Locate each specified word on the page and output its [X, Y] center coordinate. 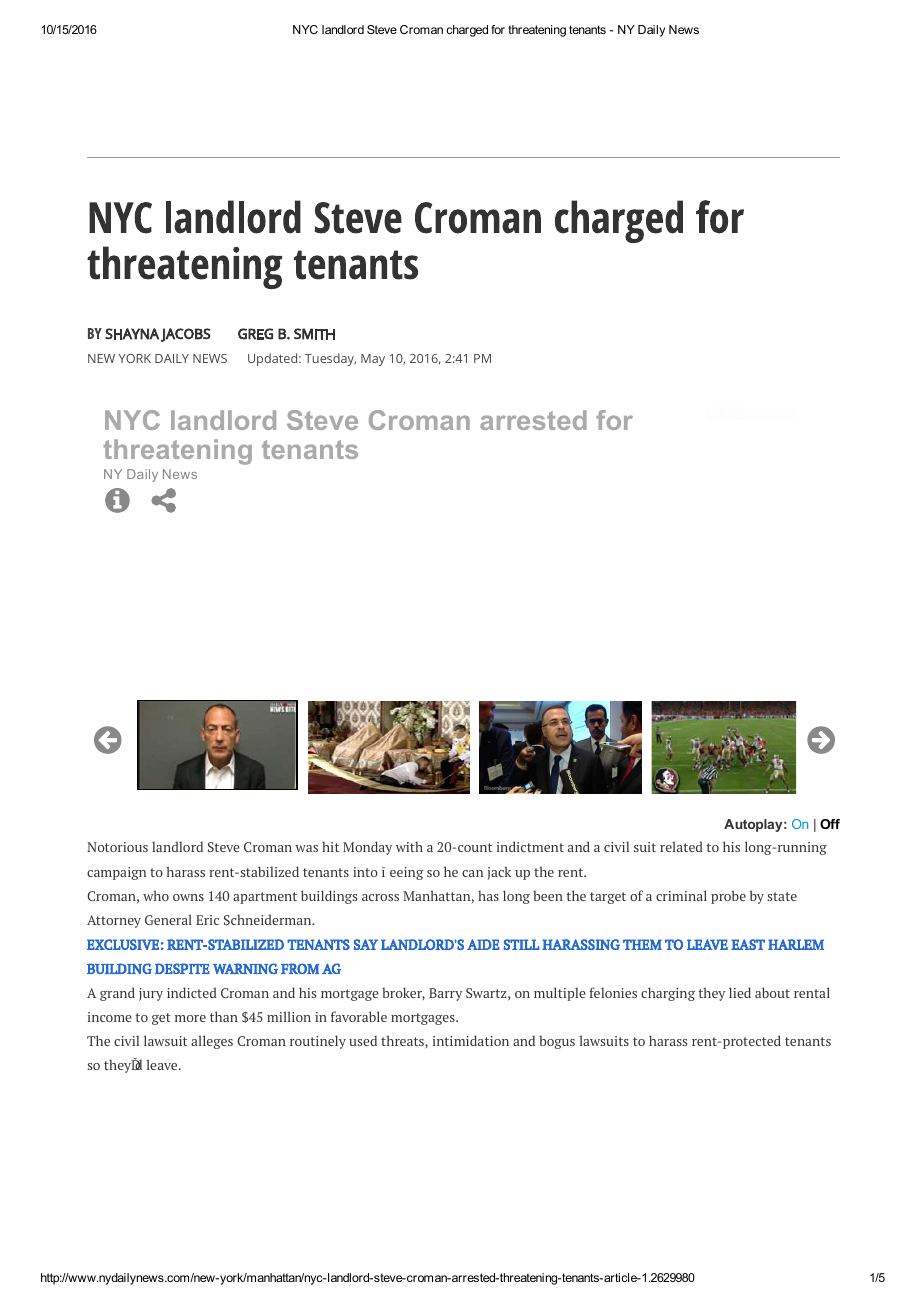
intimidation [471, 1040]
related [681, 846]
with [409, 846]
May [373, 360]
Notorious [117, 847]
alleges [212, 1042]
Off [830, 824]
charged [467, 31]
